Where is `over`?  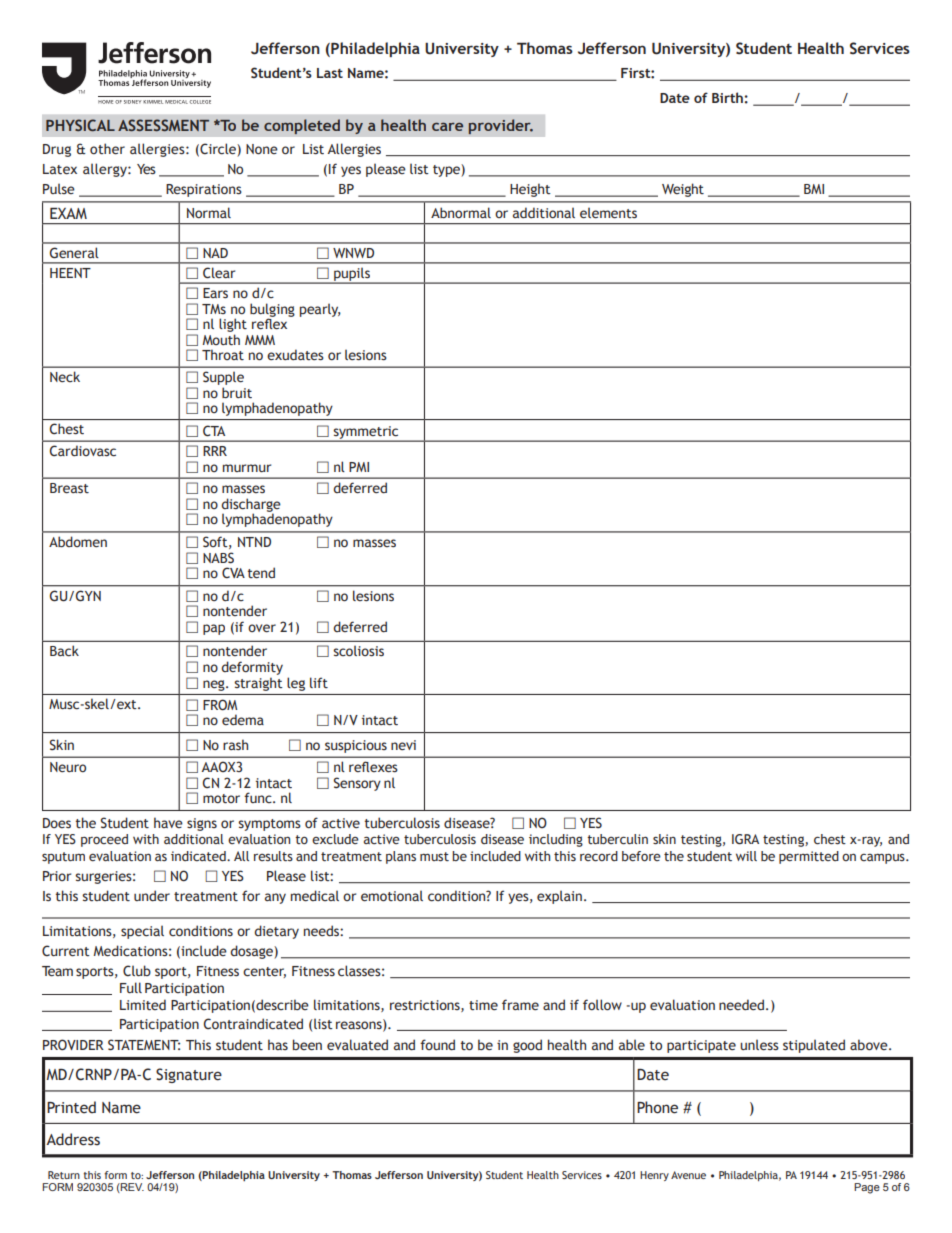 over is located at coordinates (262, 628).
